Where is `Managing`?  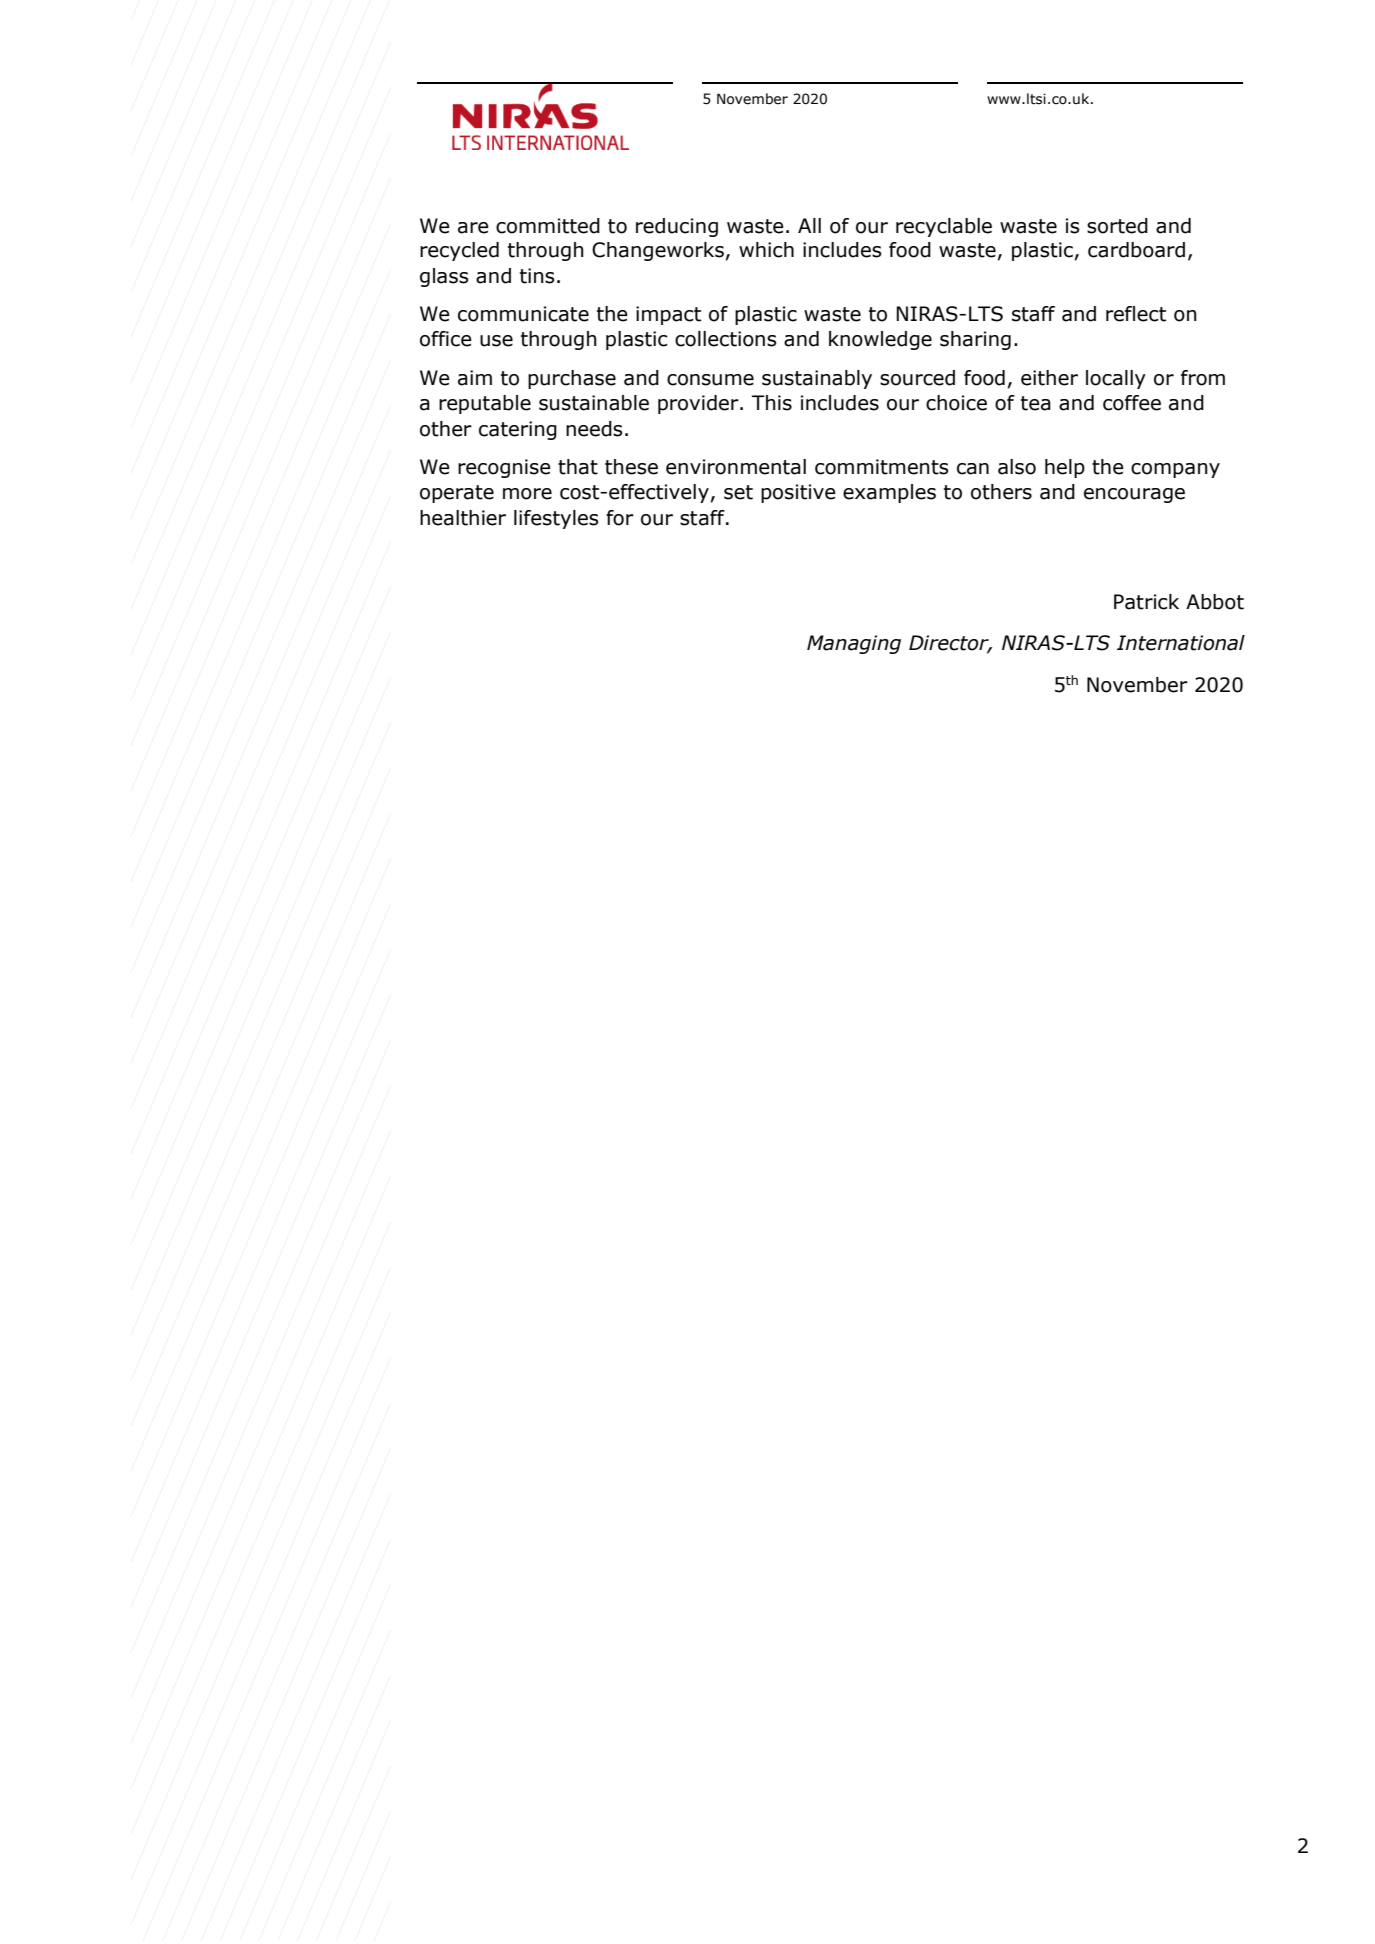 Managing is located at coordinates (854, 644).
